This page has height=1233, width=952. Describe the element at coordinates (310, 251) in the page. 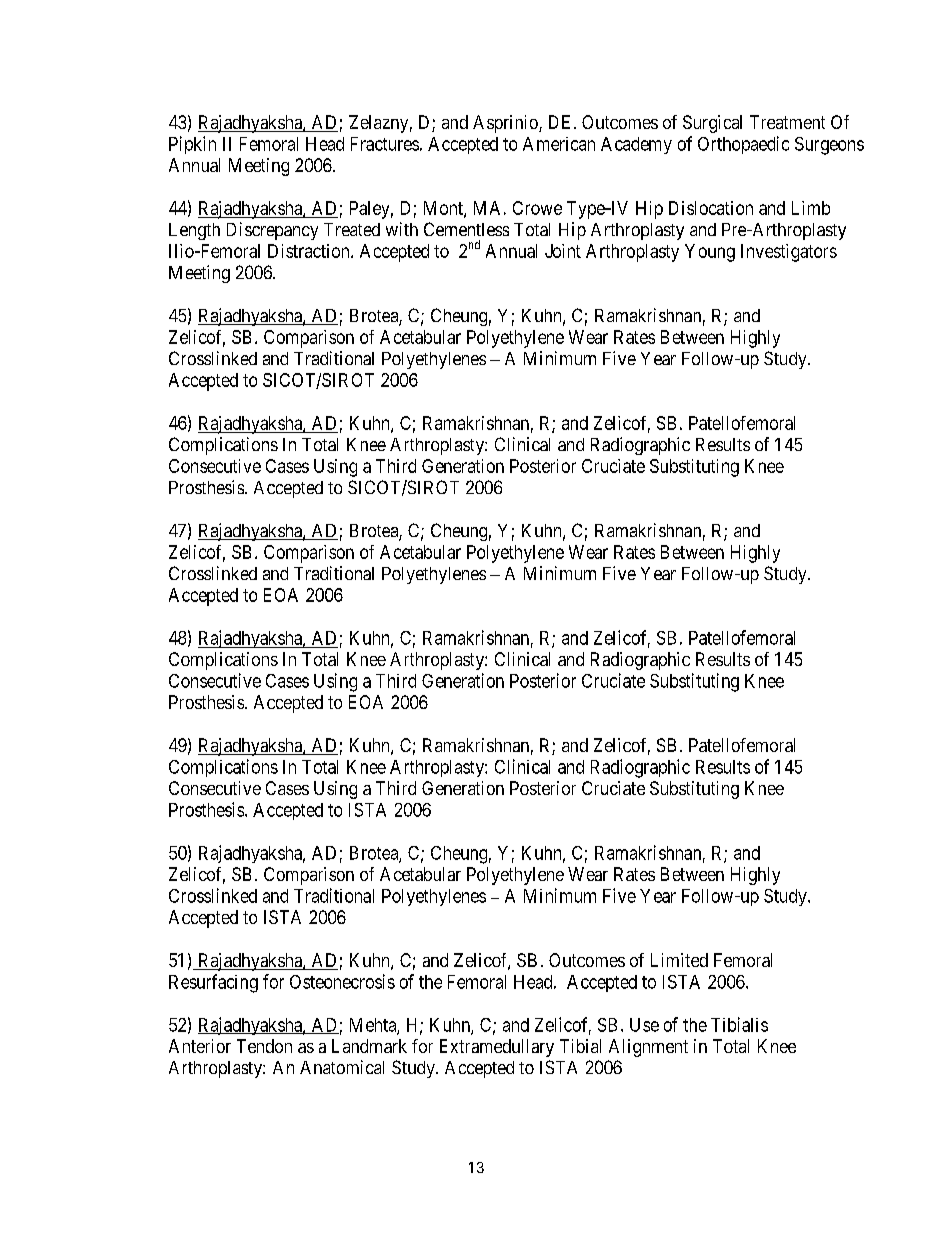

I see `Distraction` at that location.
